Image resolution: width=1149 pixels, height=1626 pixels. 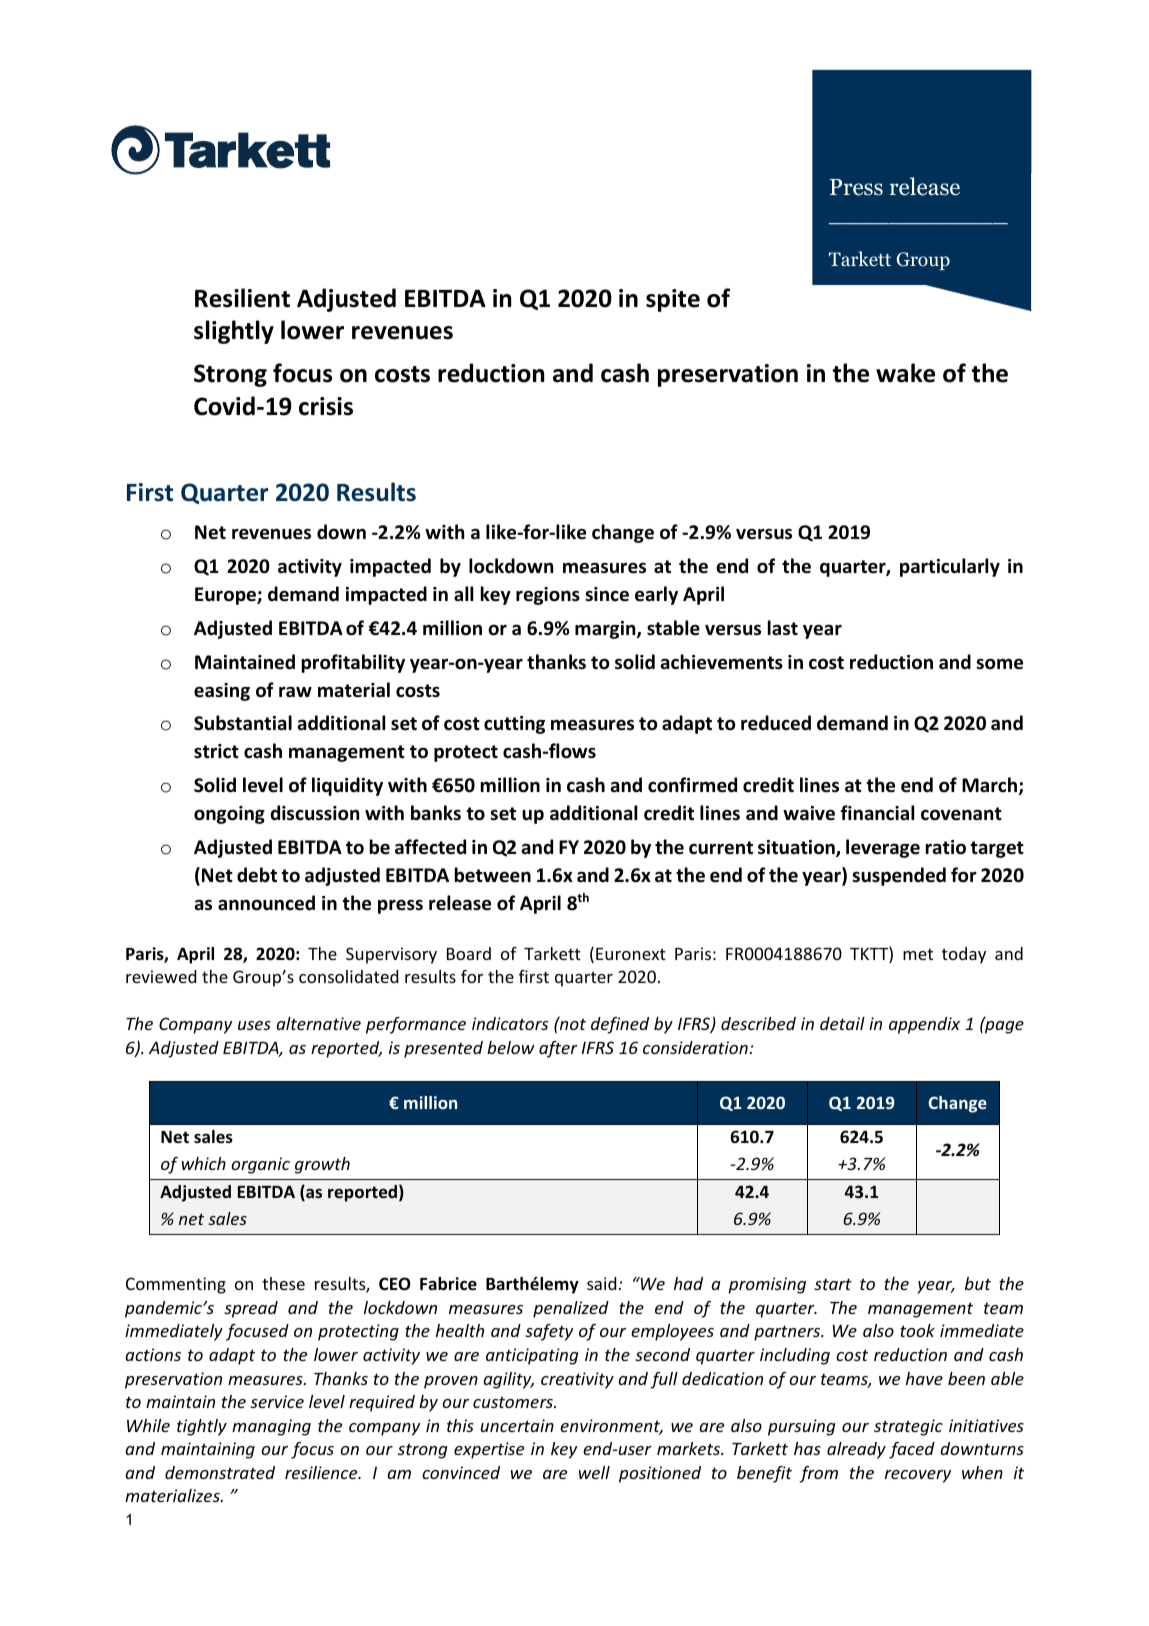 What do you see at coordinates (999, 664) in the page?
I see `some` at bounding box center [999, 664].
